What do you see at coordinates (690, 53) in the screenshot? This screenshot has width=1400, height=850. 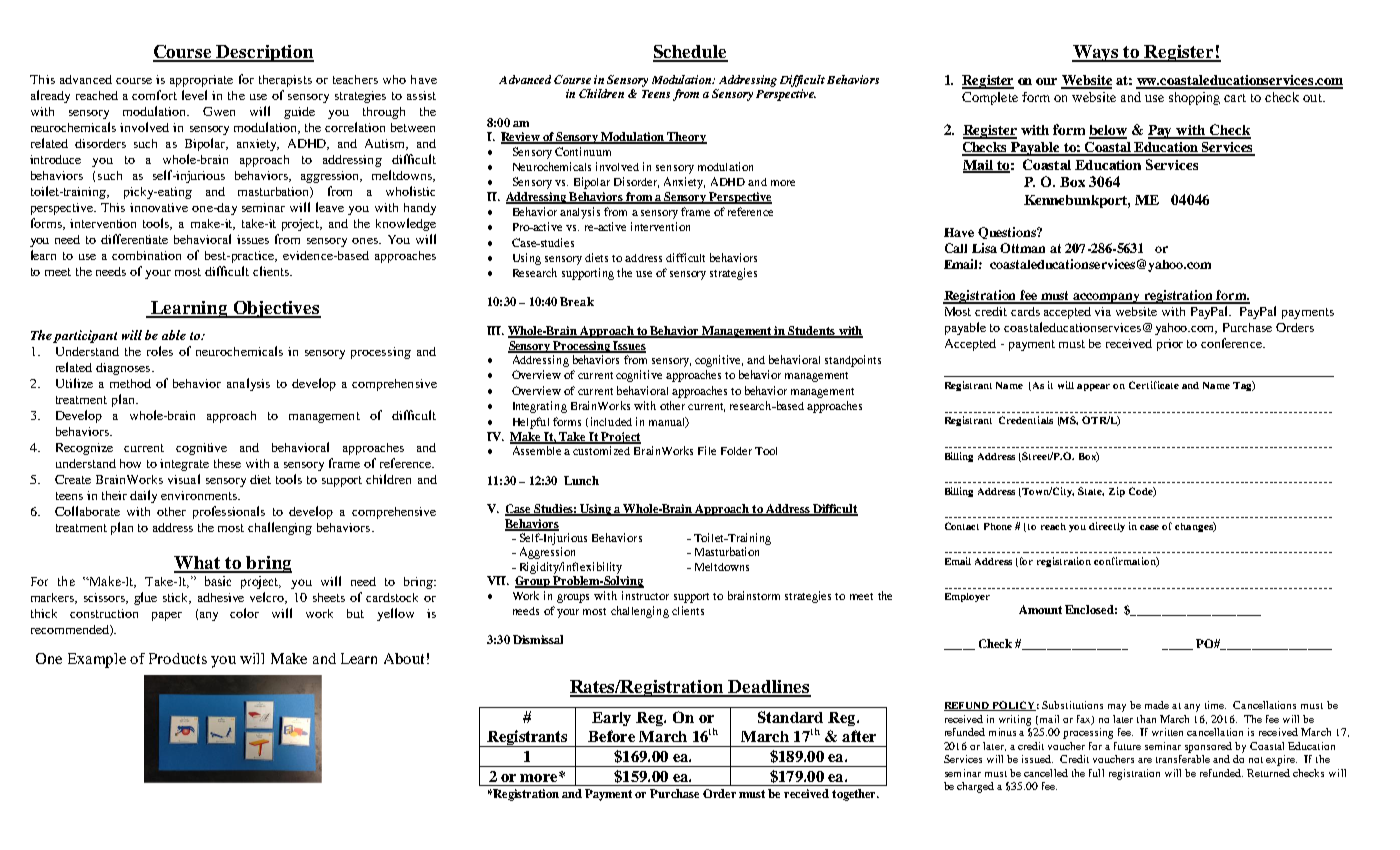 I see `Schedule` at bounding box center [690, 53].
